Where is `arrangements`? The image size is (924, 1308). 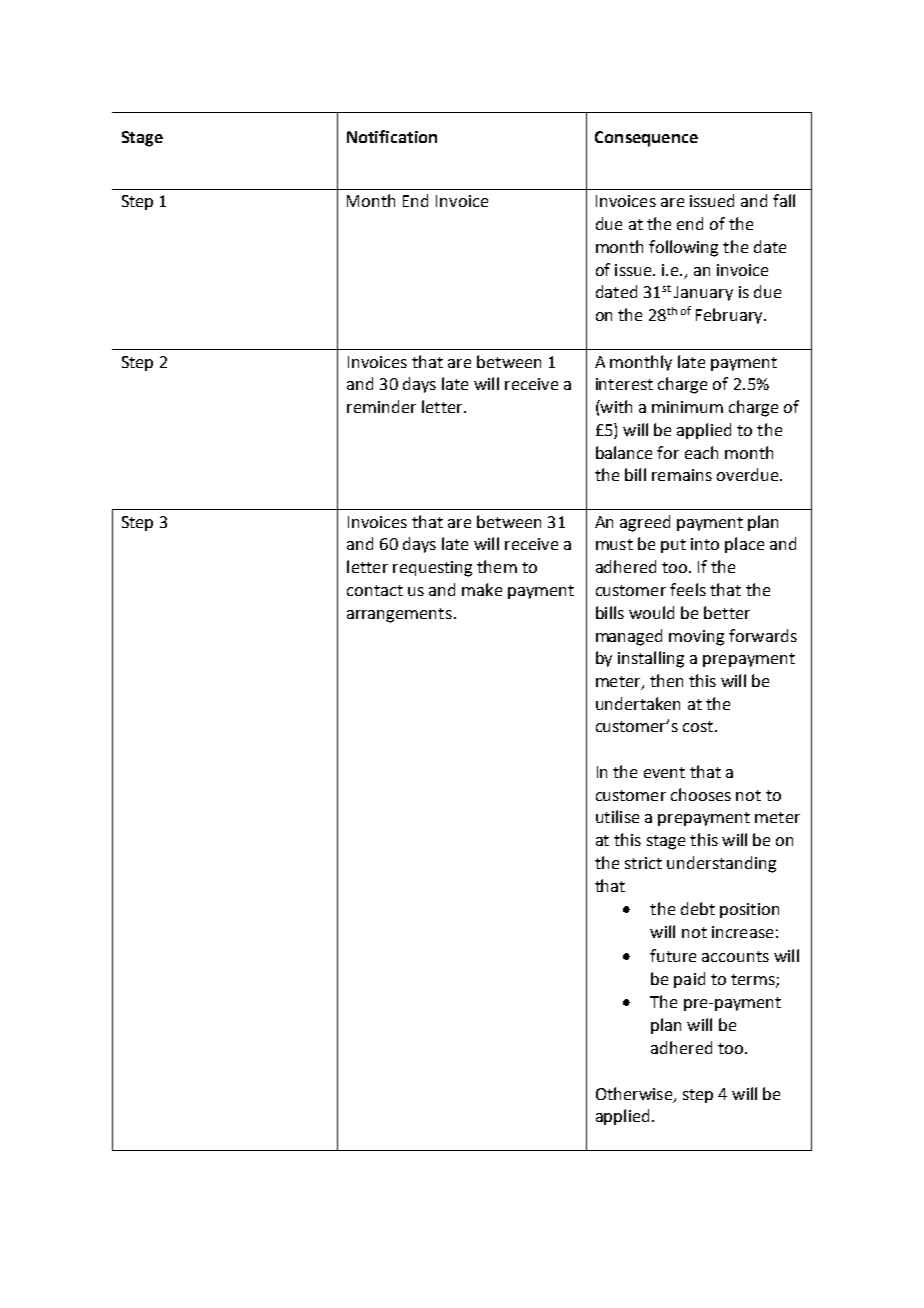
arrangements is located at coordinates (399, 615).
